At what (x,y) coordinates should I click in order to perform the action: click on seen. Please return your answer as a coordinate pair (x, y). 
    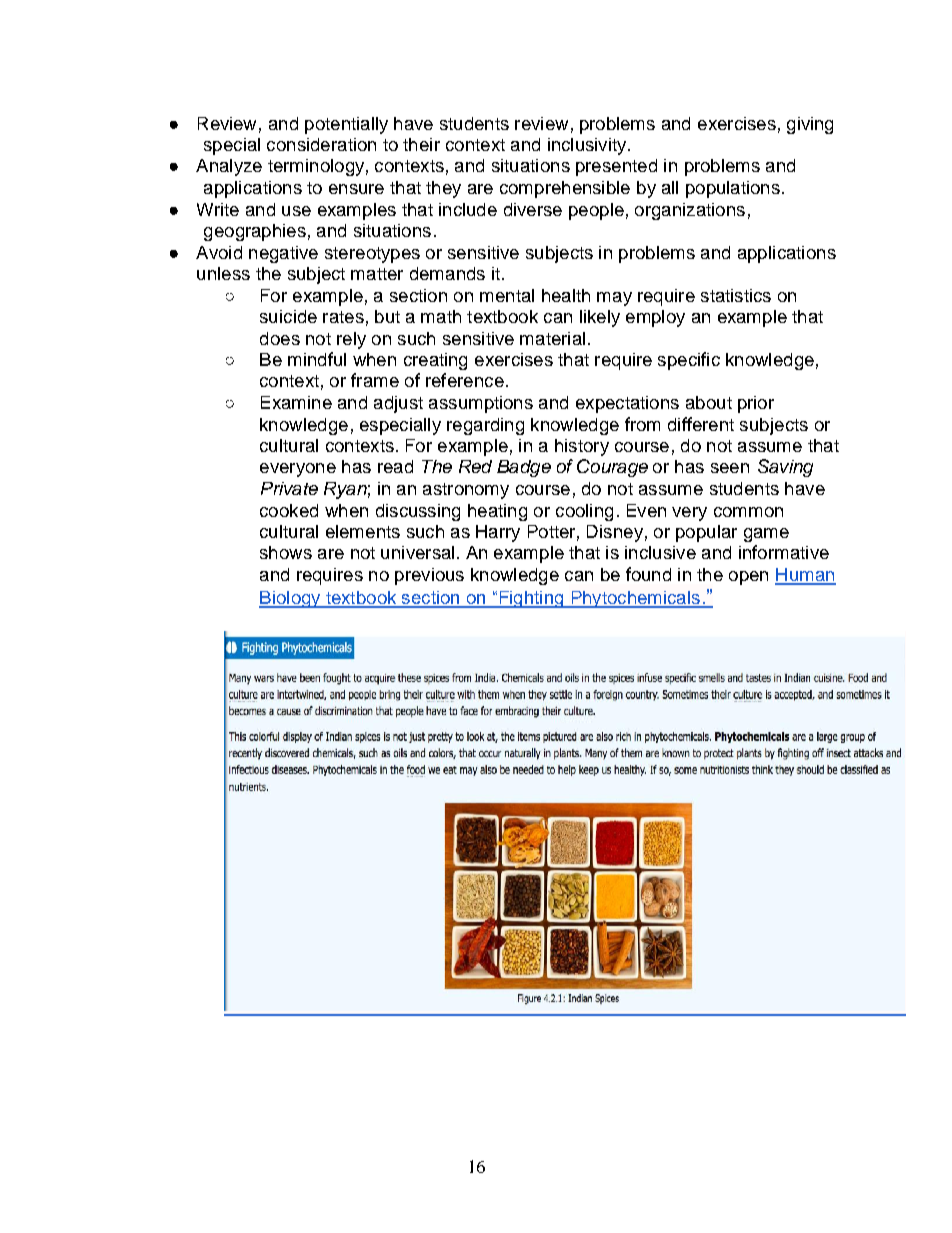
    Looking at the image, I should click on (730, 468).
